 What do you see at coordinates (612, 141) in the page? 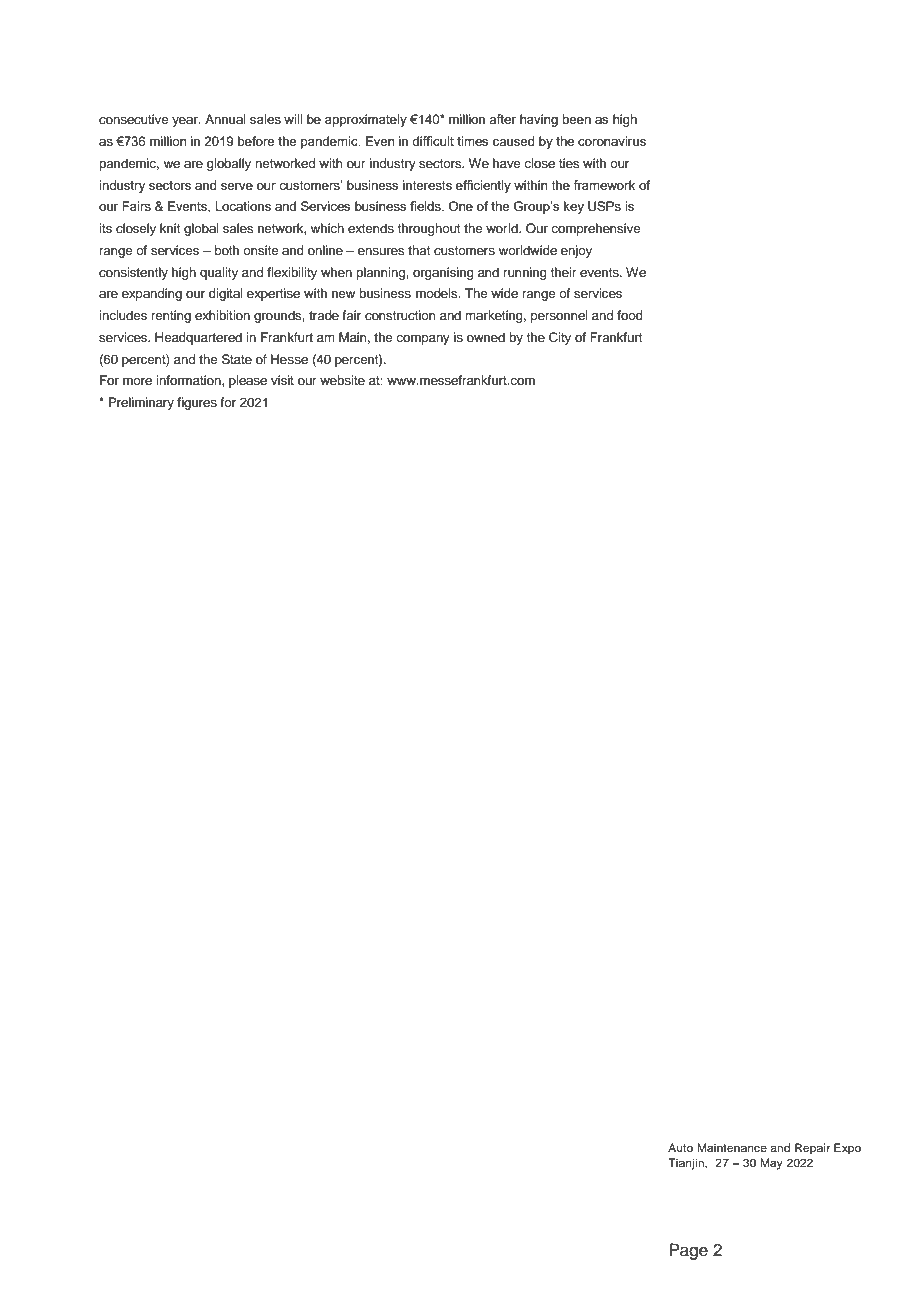
I see `coronavirus` at bounding box center [612, 141].
